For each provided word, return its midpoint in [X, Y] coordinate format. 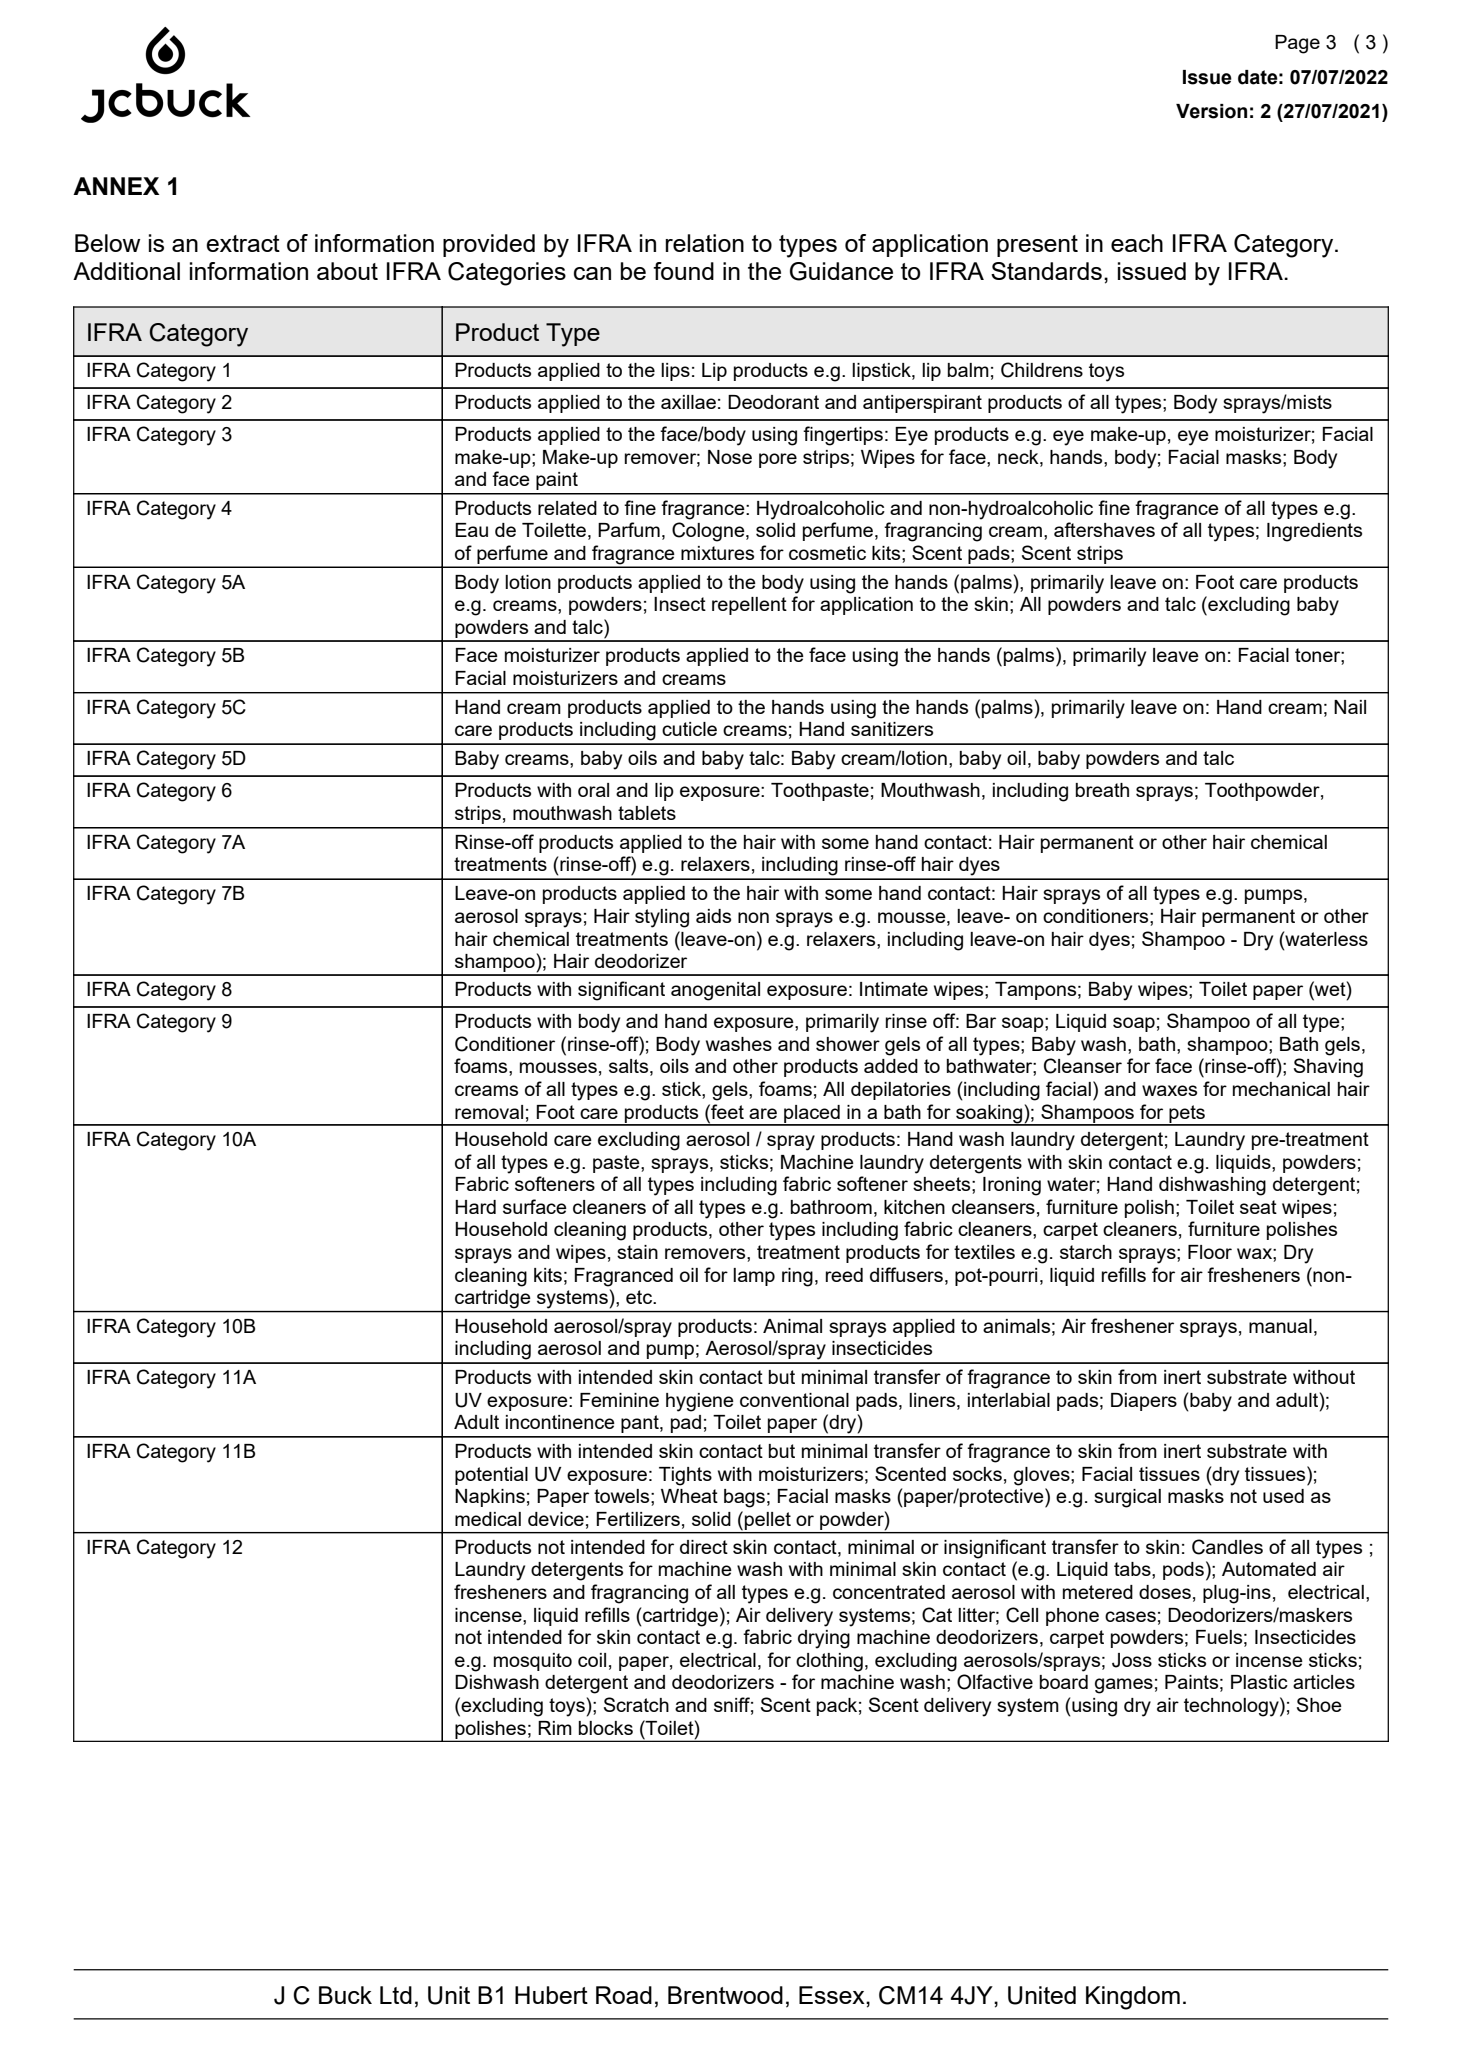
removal [489, 1112]
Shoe [1319, 1704]
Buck [345, 1995]
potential [491, 1476]
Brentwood [725, 1995]
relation [704, 243]
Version [1211, 111]
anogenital [715, 991]
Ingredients [1314, 532]
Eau [471, 530]
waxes [1169, 1090]
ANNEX [116, 186]
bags [744, 1498]
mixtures [717, 553]
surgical [1127, 1498]
